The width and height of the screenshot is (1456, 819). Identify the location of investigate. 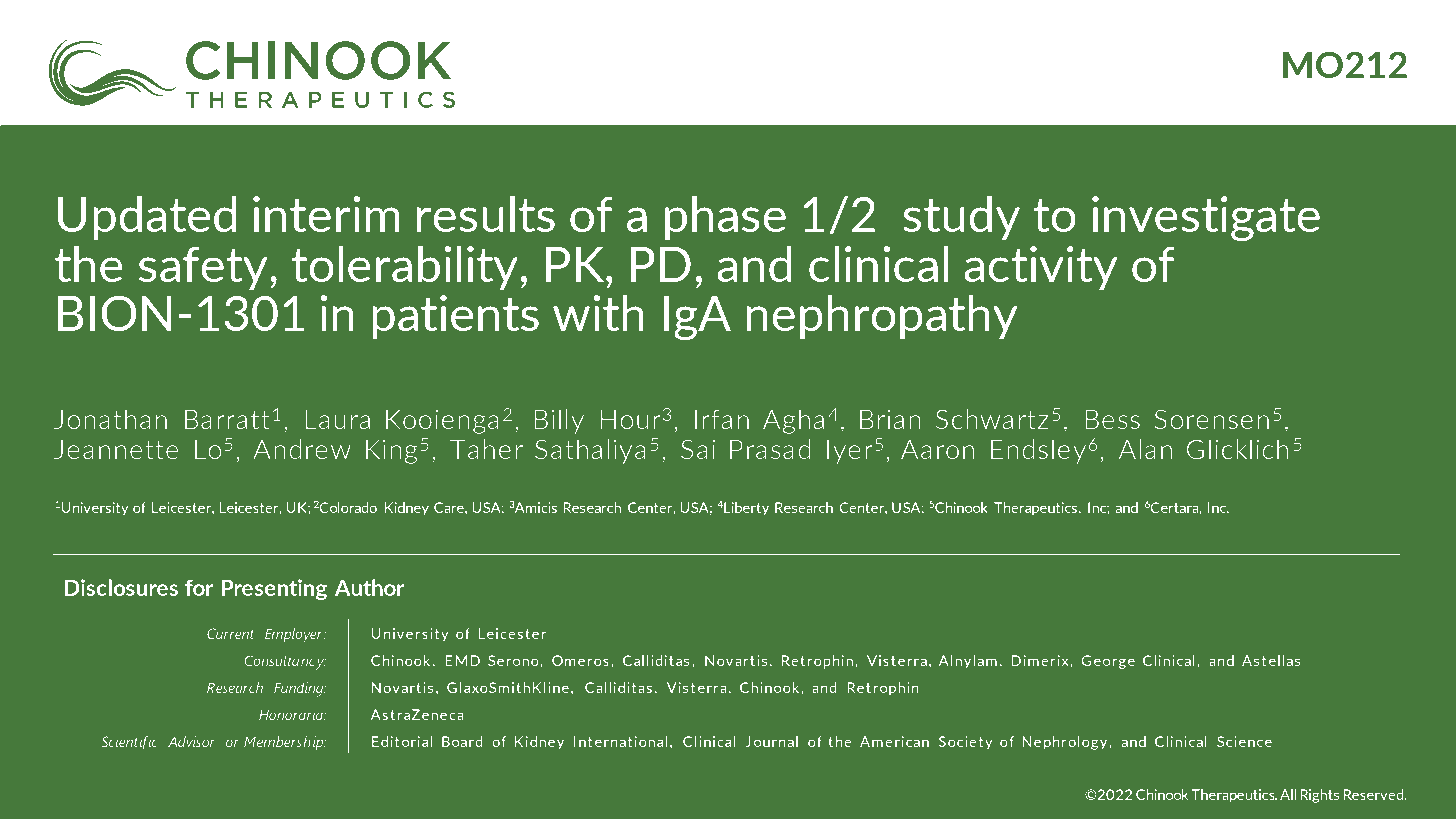
(1206, 218).
